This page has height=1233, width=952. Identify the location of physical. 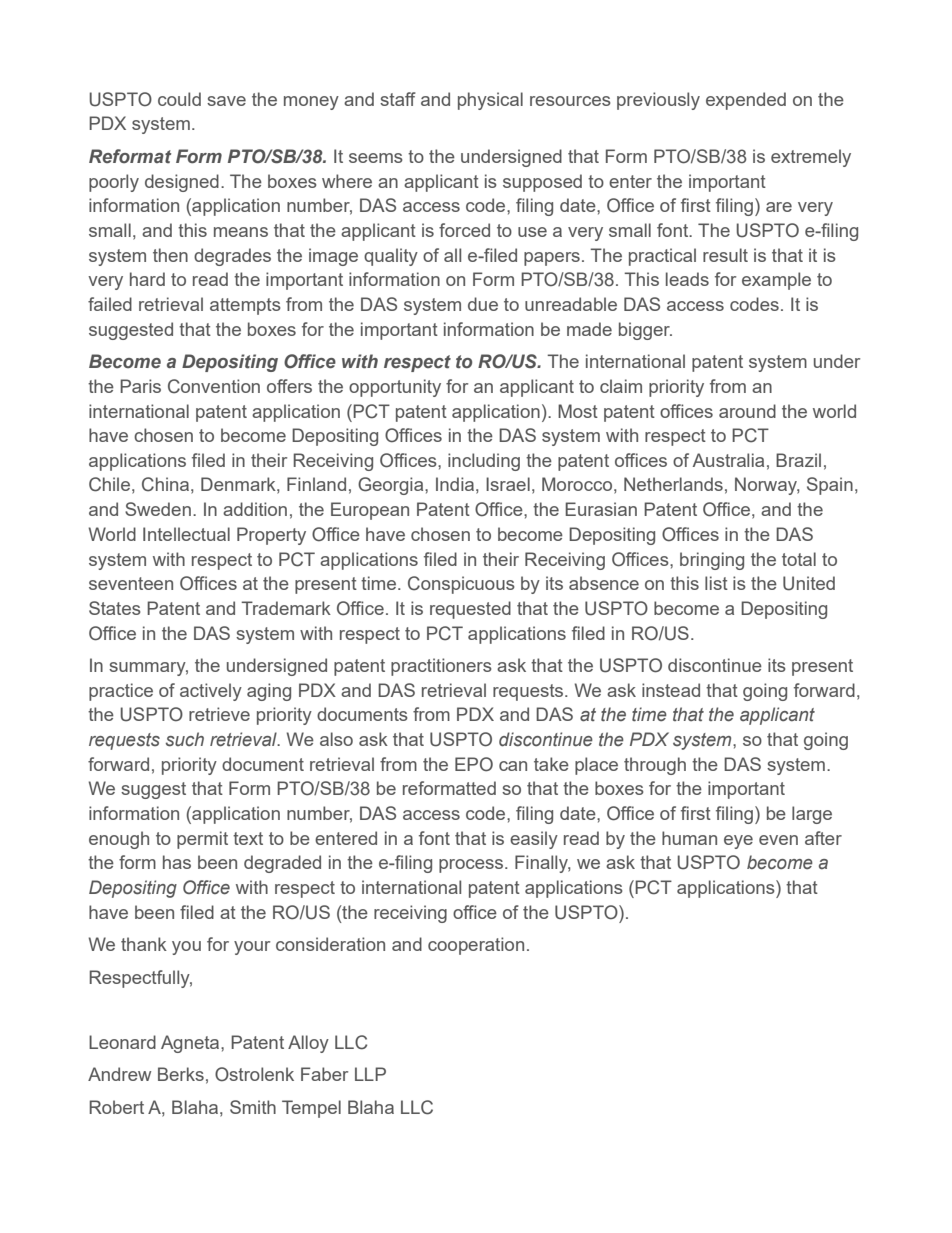
(490, 101).
